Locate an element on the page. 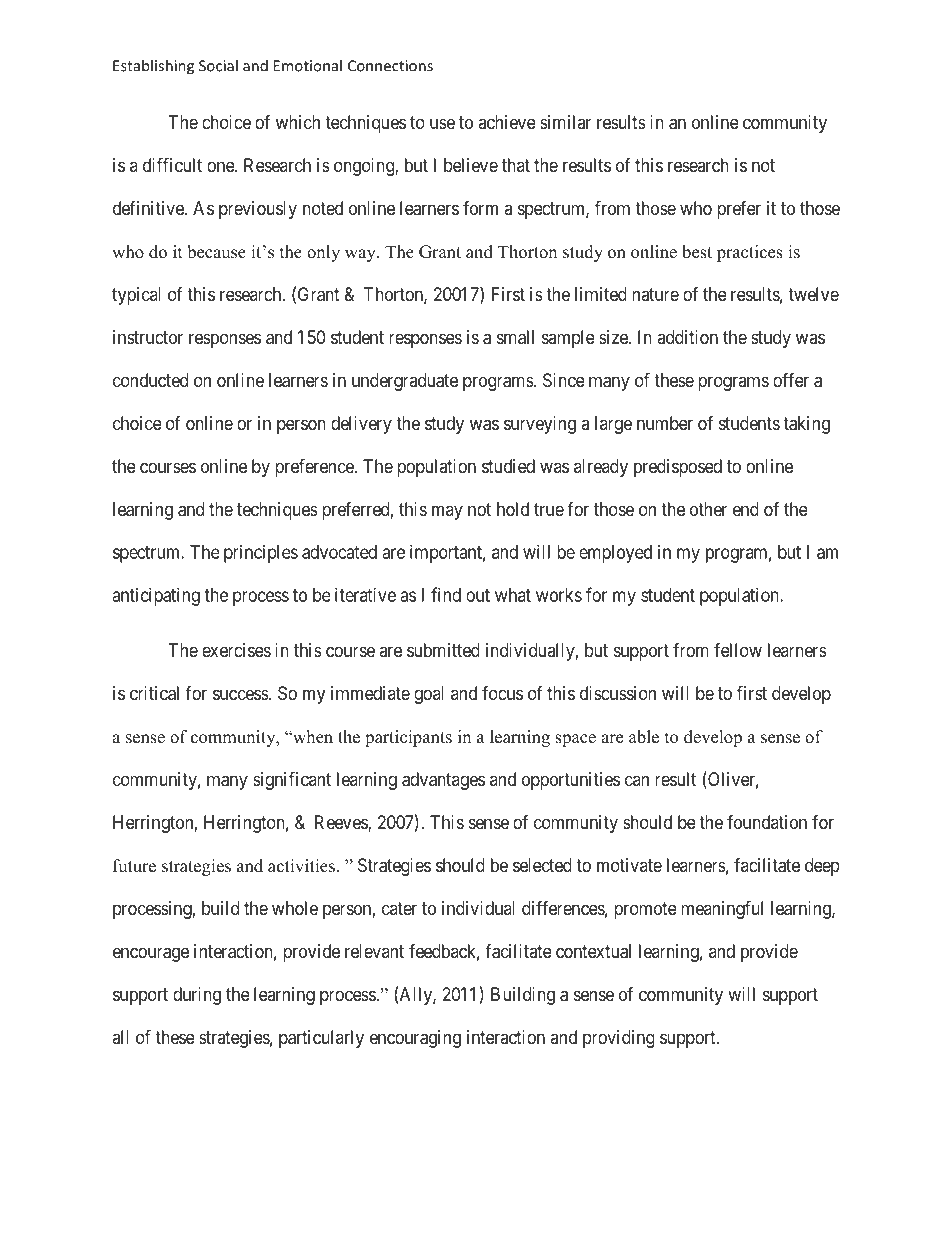  Social is located at coordinates (218, 65).
